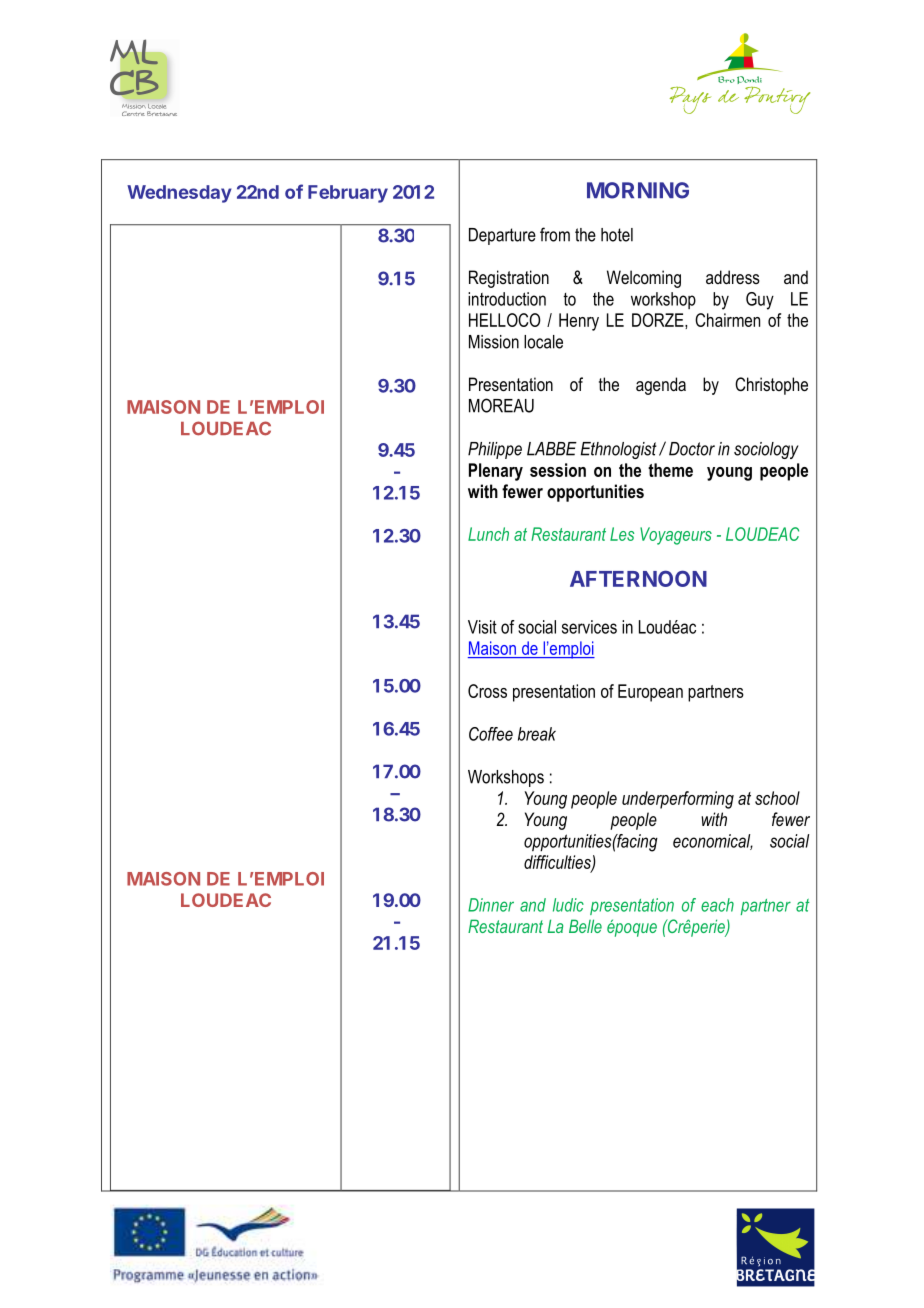  What do you see at coordinates (179, 194) in the screenshot?
I see `Wednesday` at bounding box center [179, 194].
